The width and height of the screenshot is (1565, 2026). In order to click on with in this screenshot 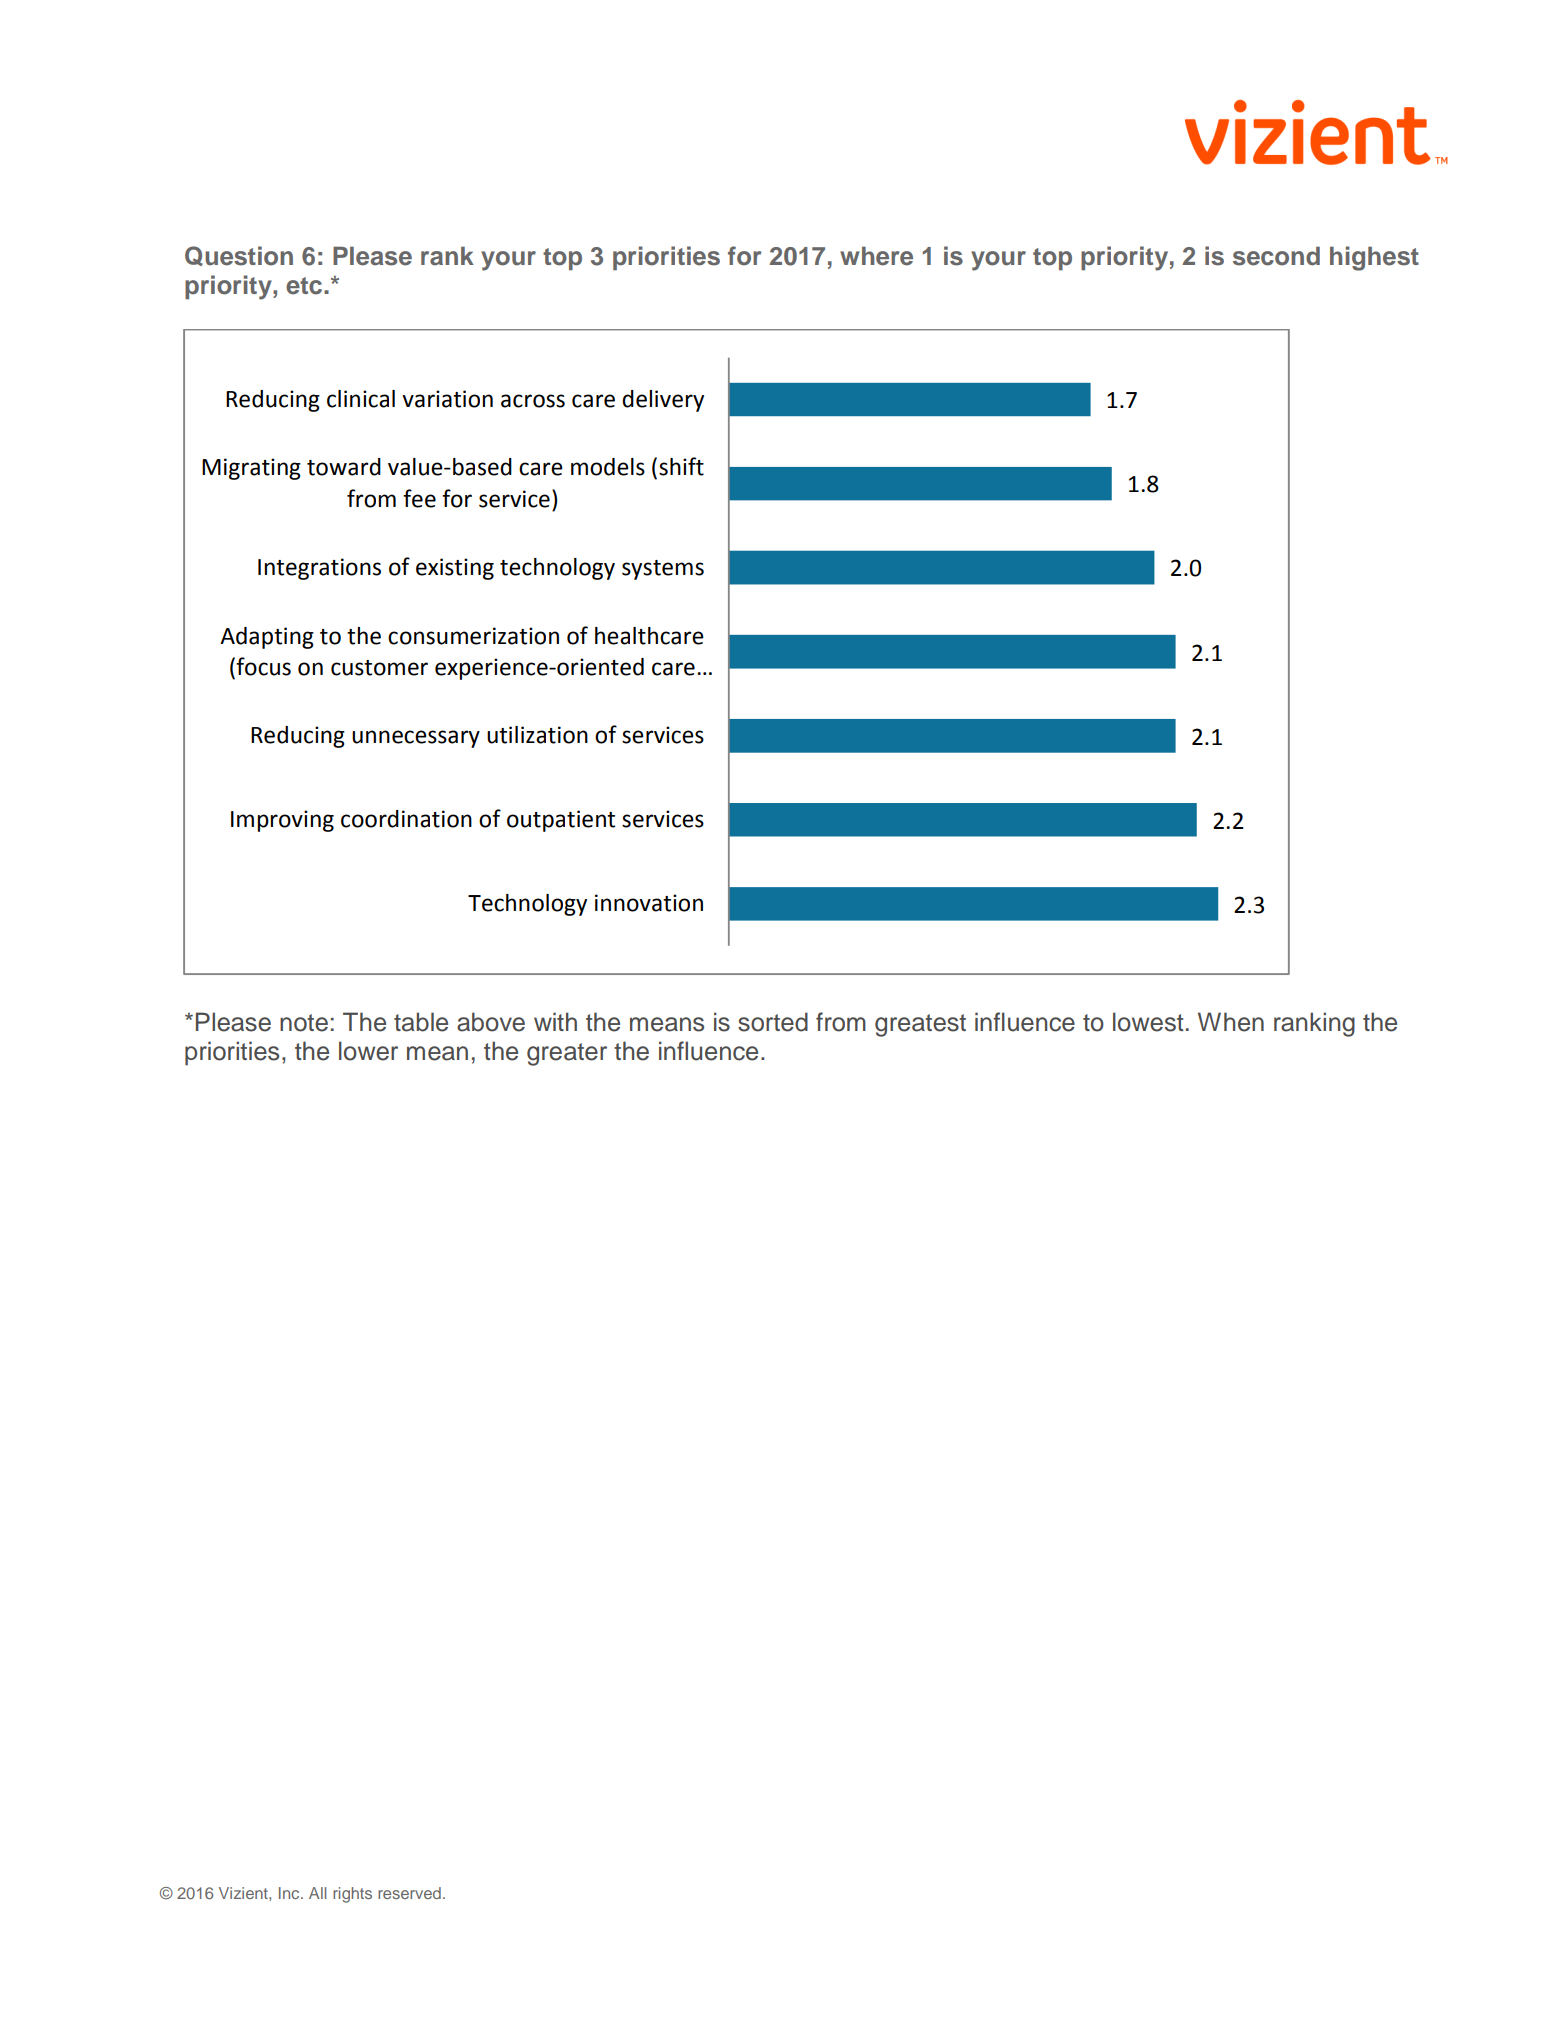, I will do `click(555, 1021)`.
